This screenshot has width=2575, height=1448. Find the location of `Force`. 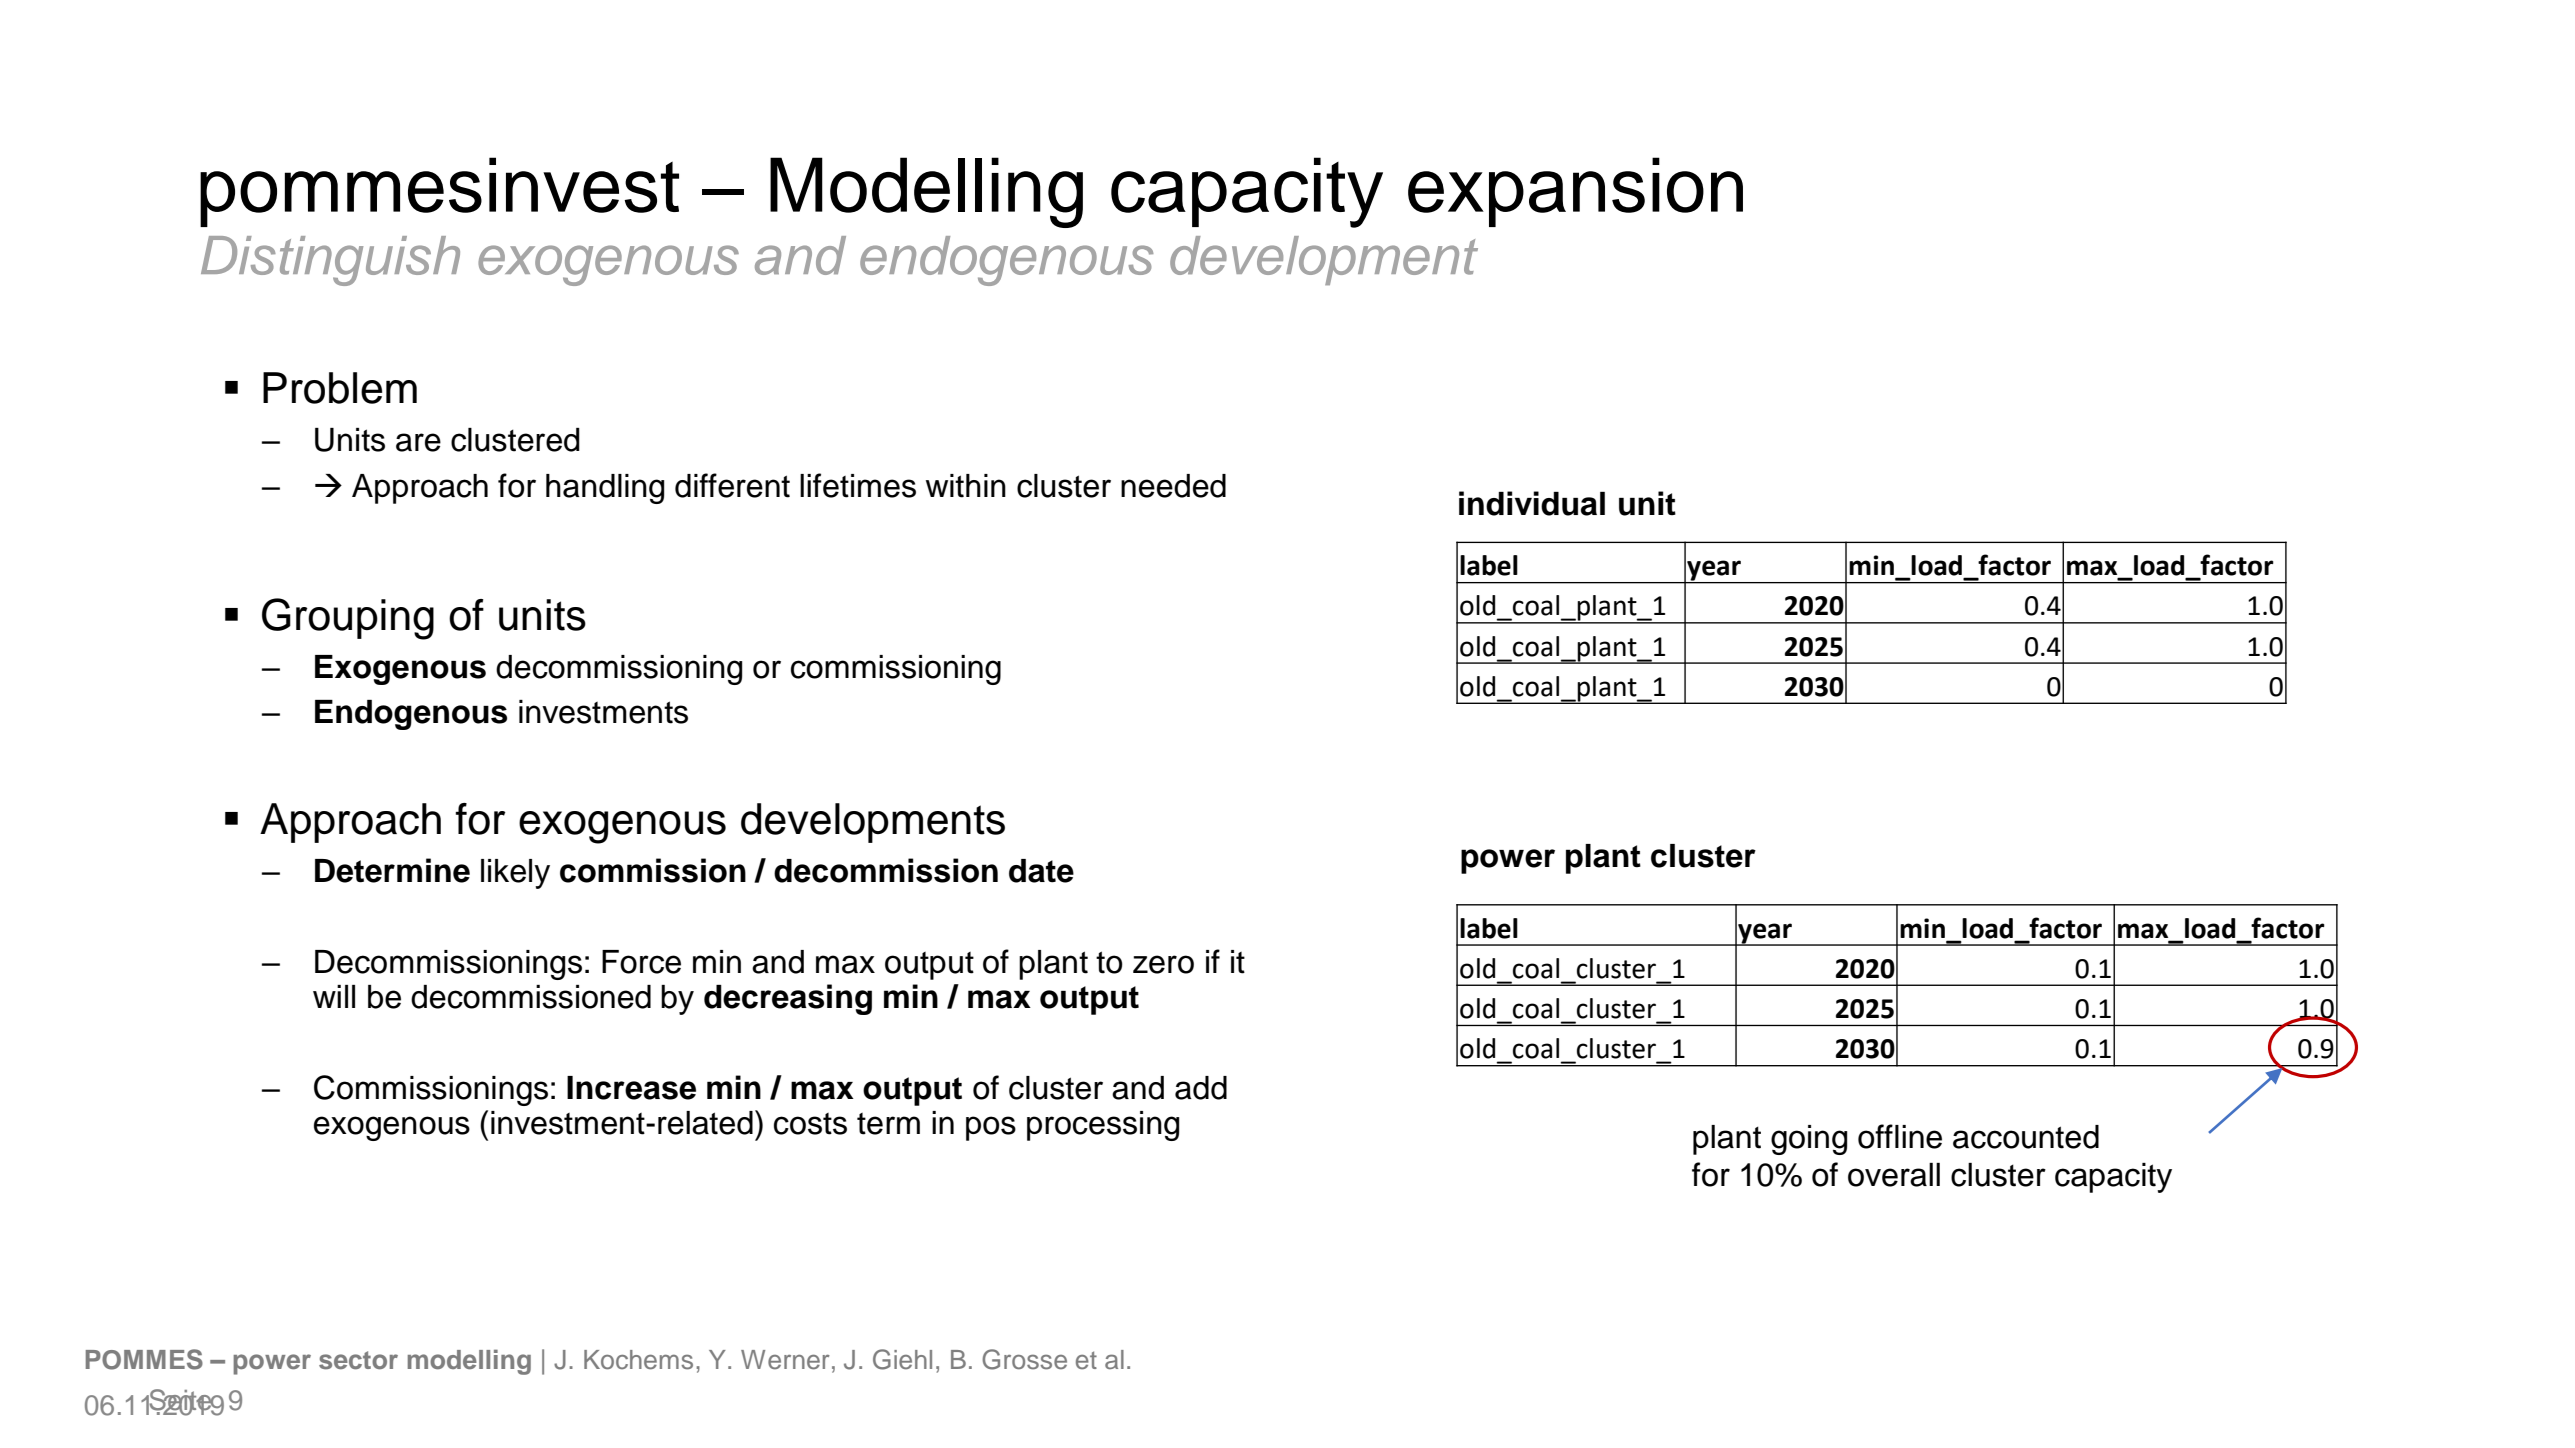

Force is located at coordinates (641, 962).
